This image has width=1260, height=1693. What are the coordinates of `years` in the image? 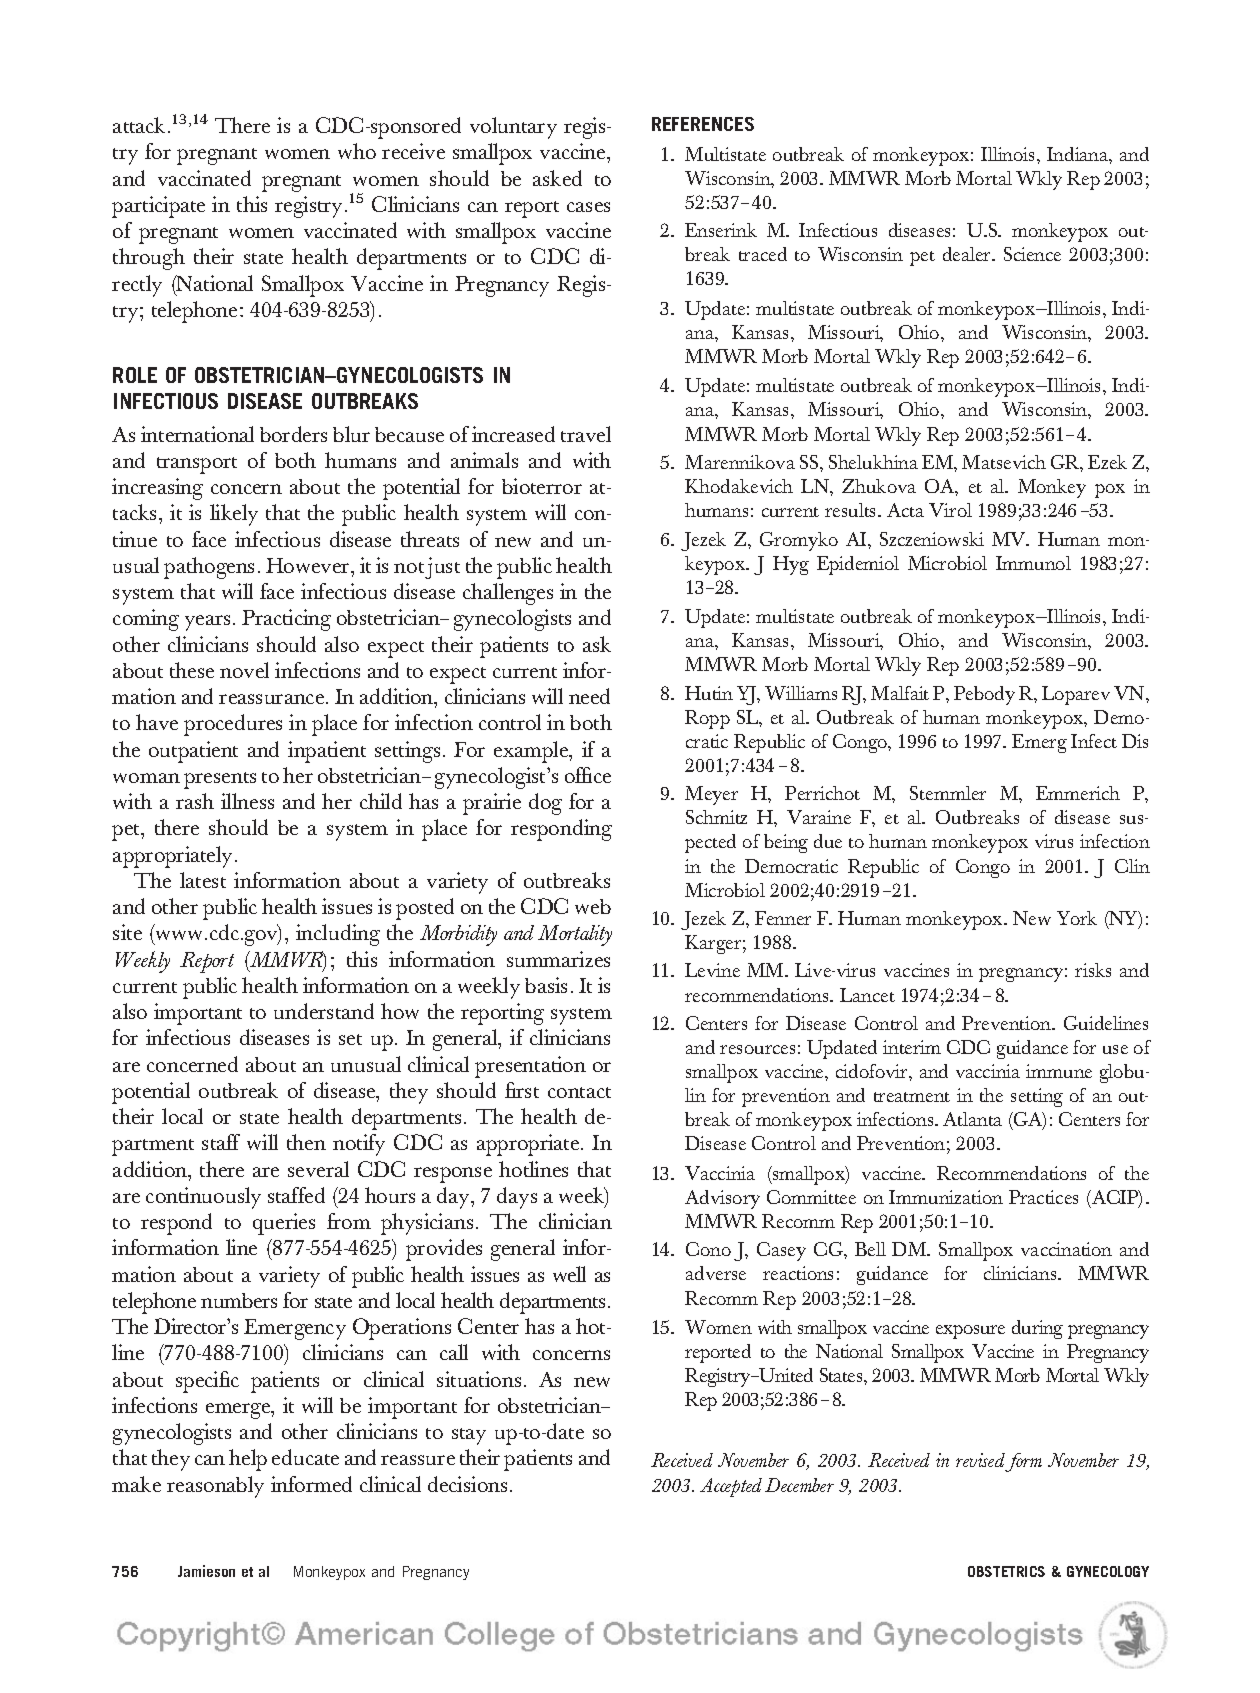 It's located at (207, 623).
